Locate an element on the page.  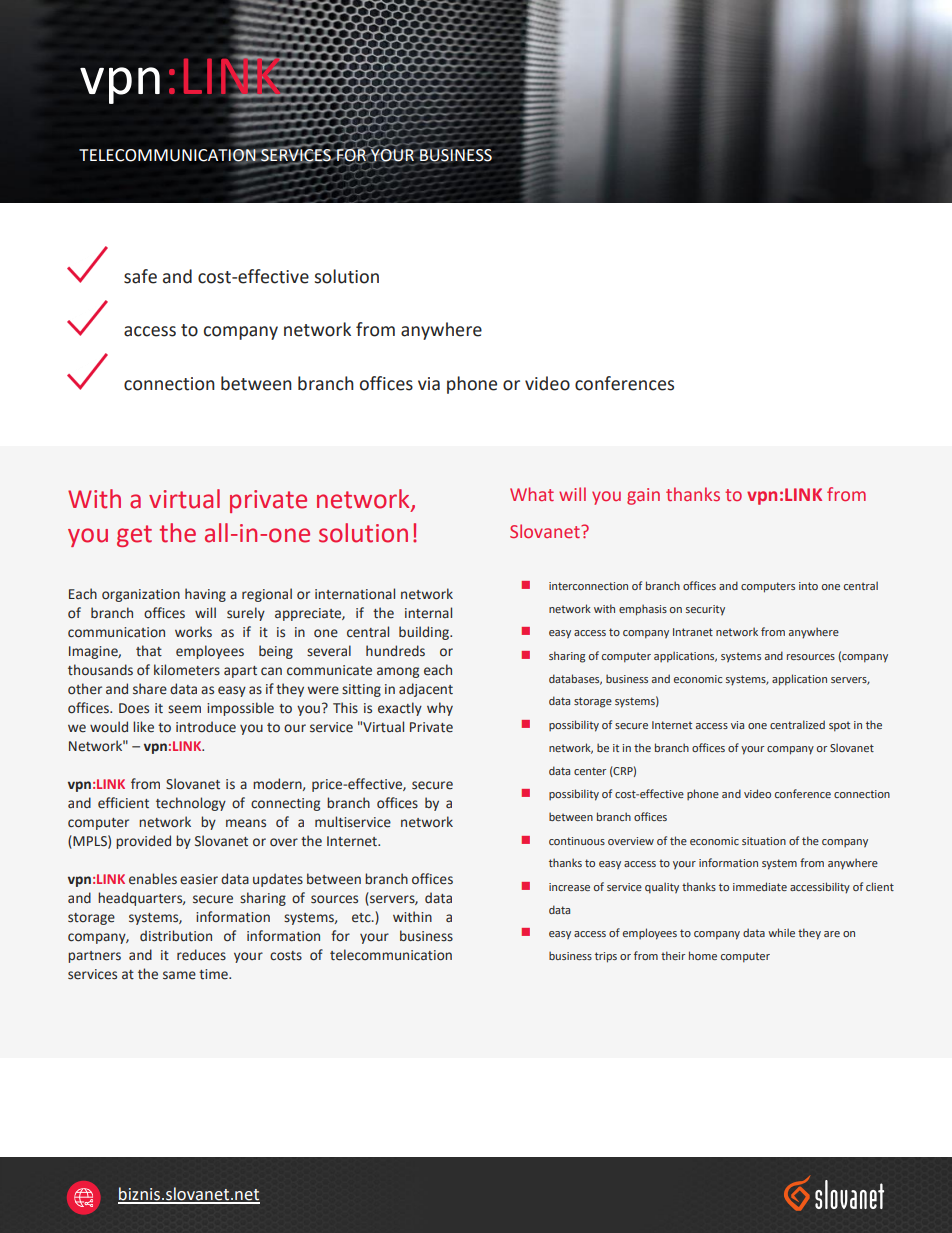
reduces is located at coordinates (201, 955).
